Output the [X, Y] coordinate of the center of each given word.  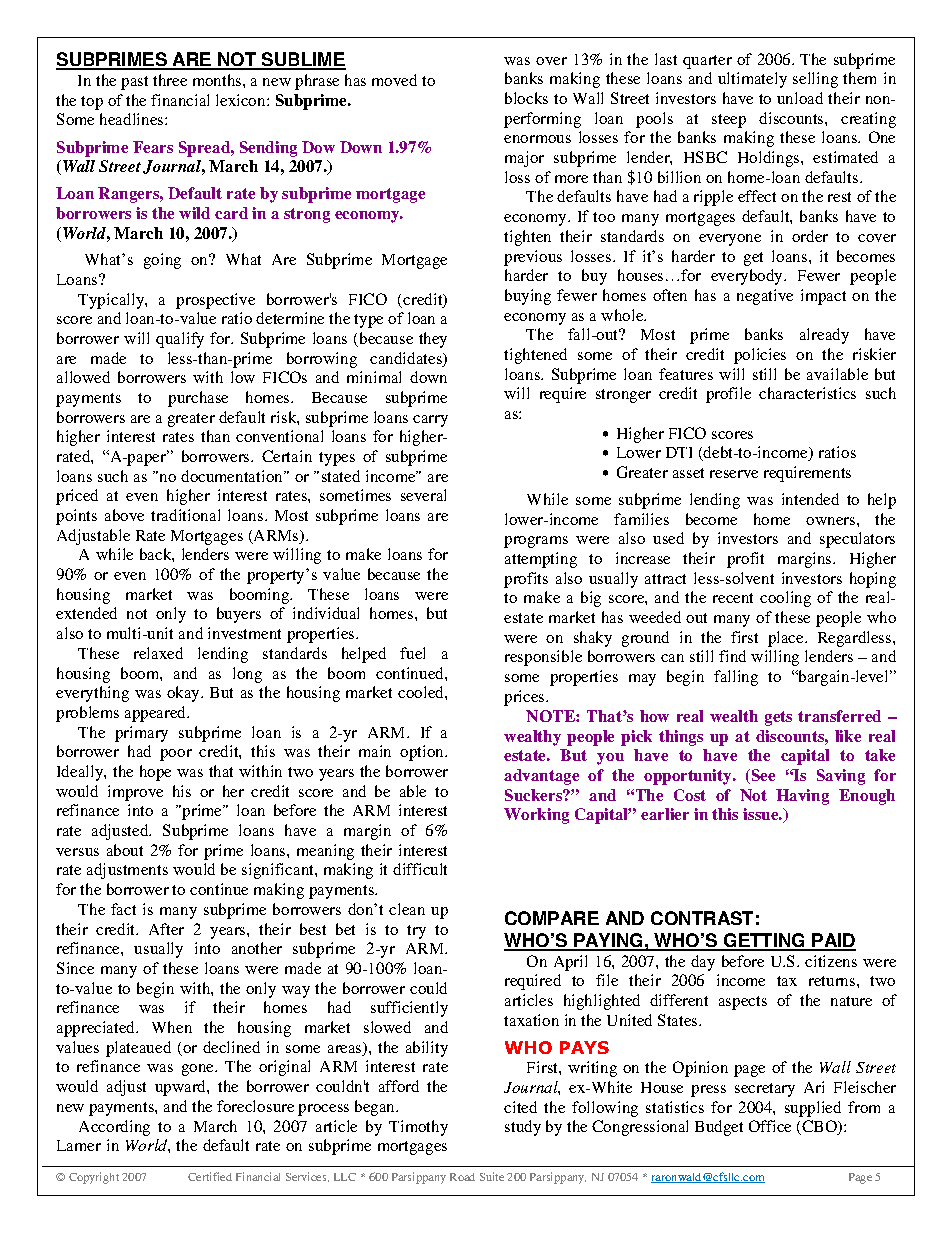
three [170, 80]
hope [155, 773]
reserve [734, 474]
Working [536, 816]
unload [800, 98]
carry [430, 421]
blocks [526, 98]
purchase [198, 399]
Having [802, 797]
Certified [210, 1176]
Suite [492, 1176]
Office [770, 1126]
